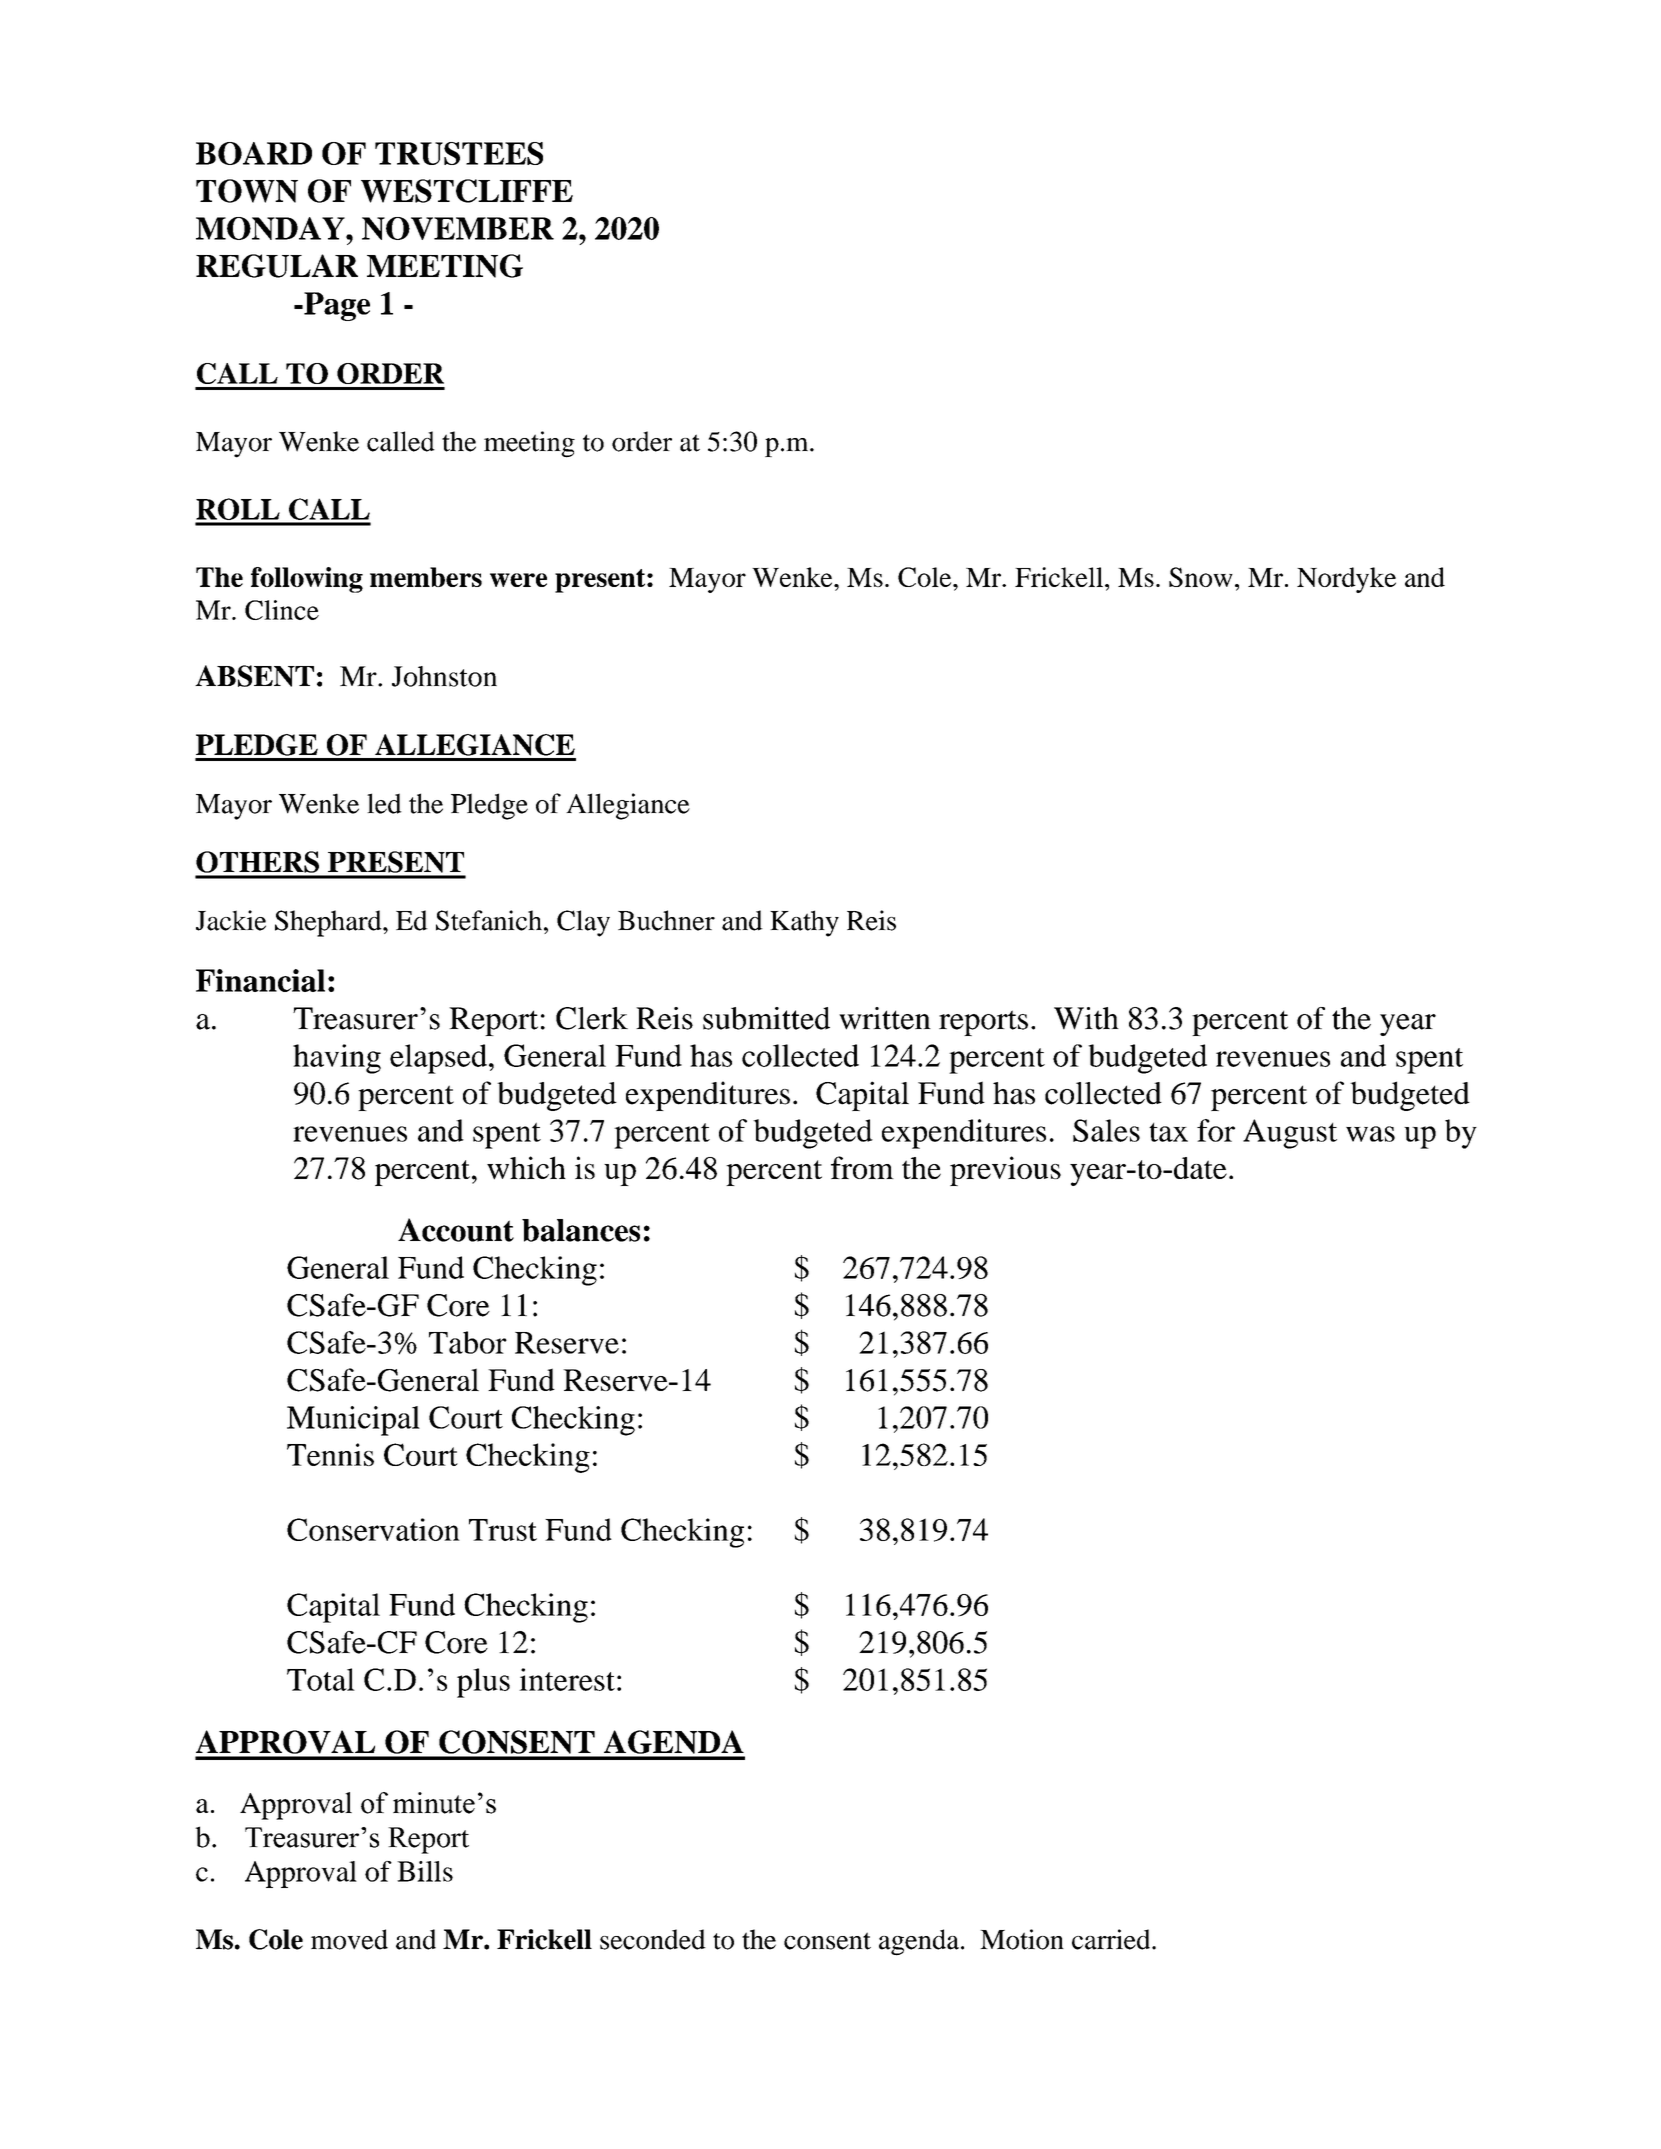  I want to click on August, so click(1290, 1134).
